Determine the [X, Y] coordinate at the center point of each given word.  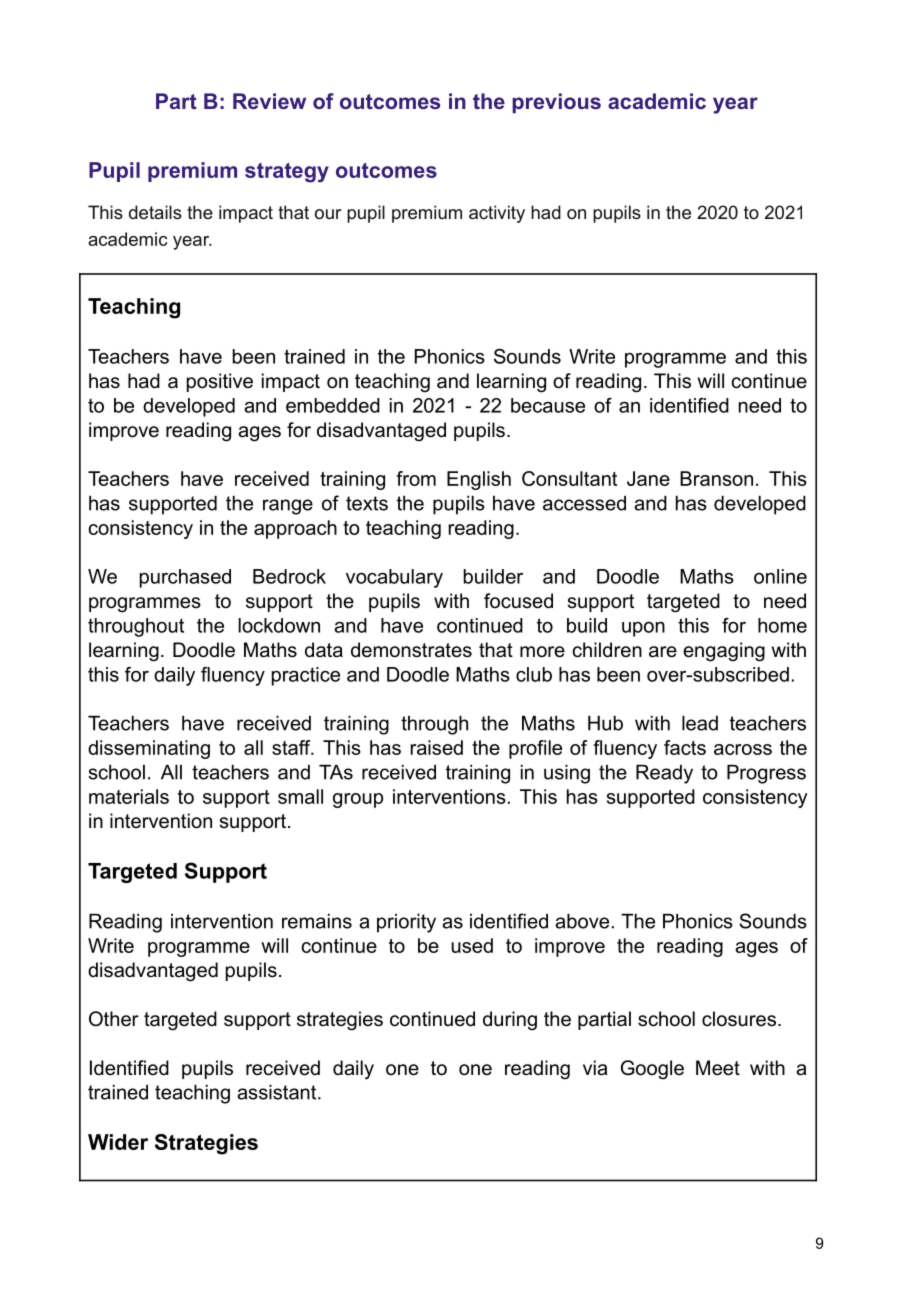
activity [497, 214]
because [548, 405]
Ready [664, 774]
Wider [118, 1142]
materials [129, 796]
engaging [724, 652]
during [510, 1021]
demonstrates [411, 650]
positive [220, 382]
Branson [716, 478]
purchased [185, 578]
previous [556, 103]
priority [406, 923]
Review [269, 101]
